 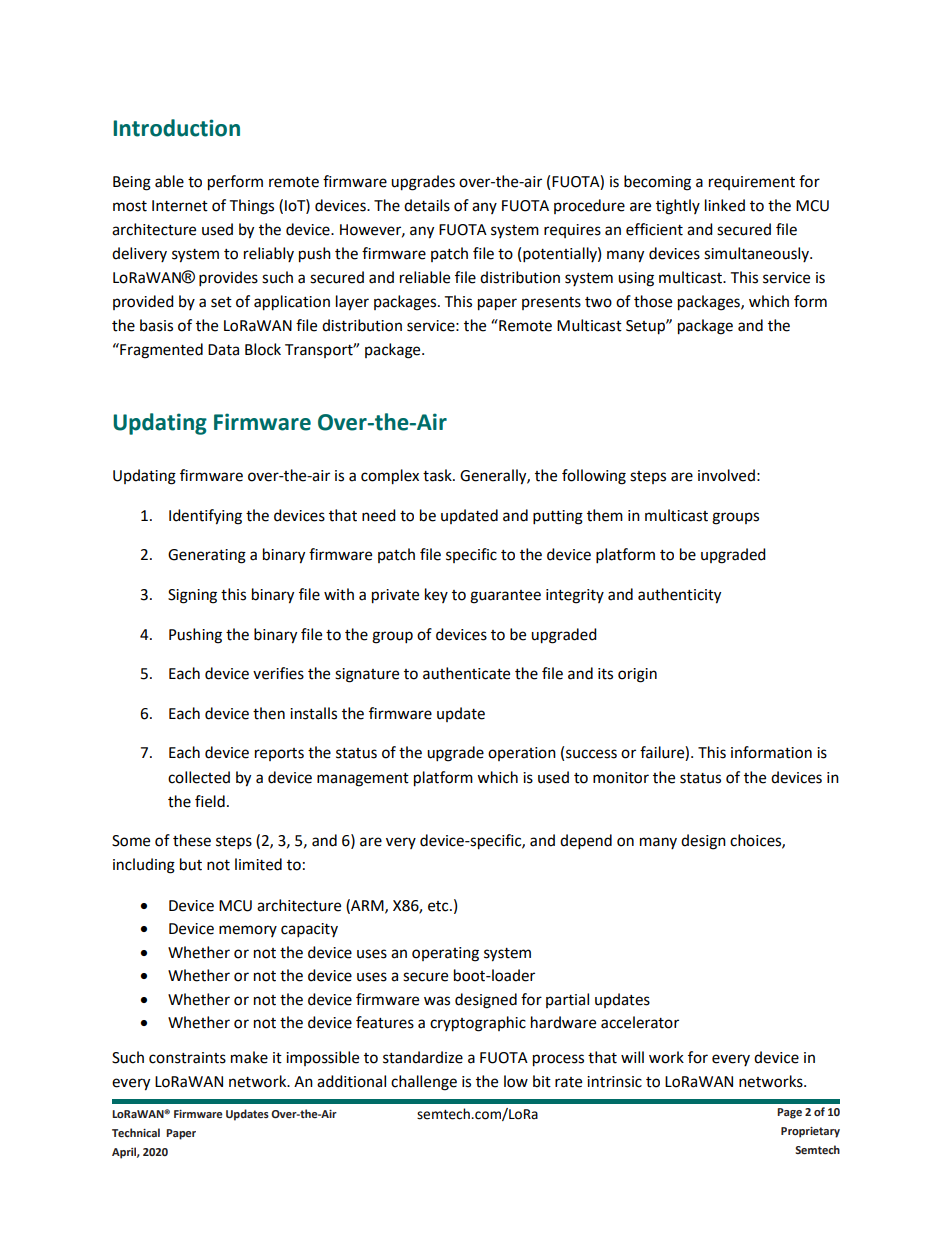 I want to click on task, so click(x=438, y=475).
